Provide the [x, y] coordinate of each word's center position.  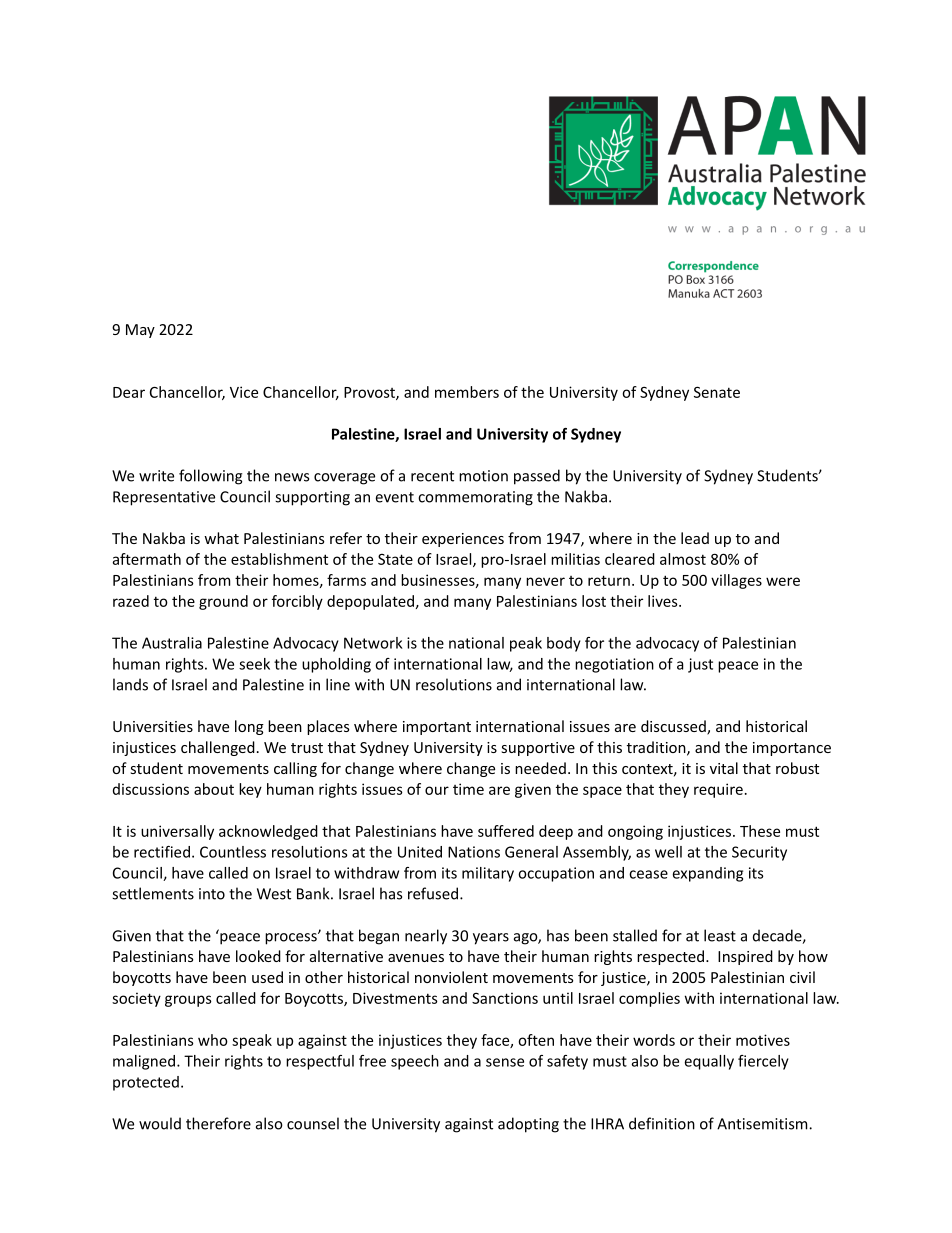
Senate [717, 392]
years [491, 939]
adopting [528, 1125]
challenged [218, 748]
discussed [674, 727]
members [467, 392]
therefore [218, 1123]
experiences [463, 540]
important [437, 728]
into [212, 894]
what [221, 538]
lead [695, 538]
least [720, 935]
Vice [244, 392]
